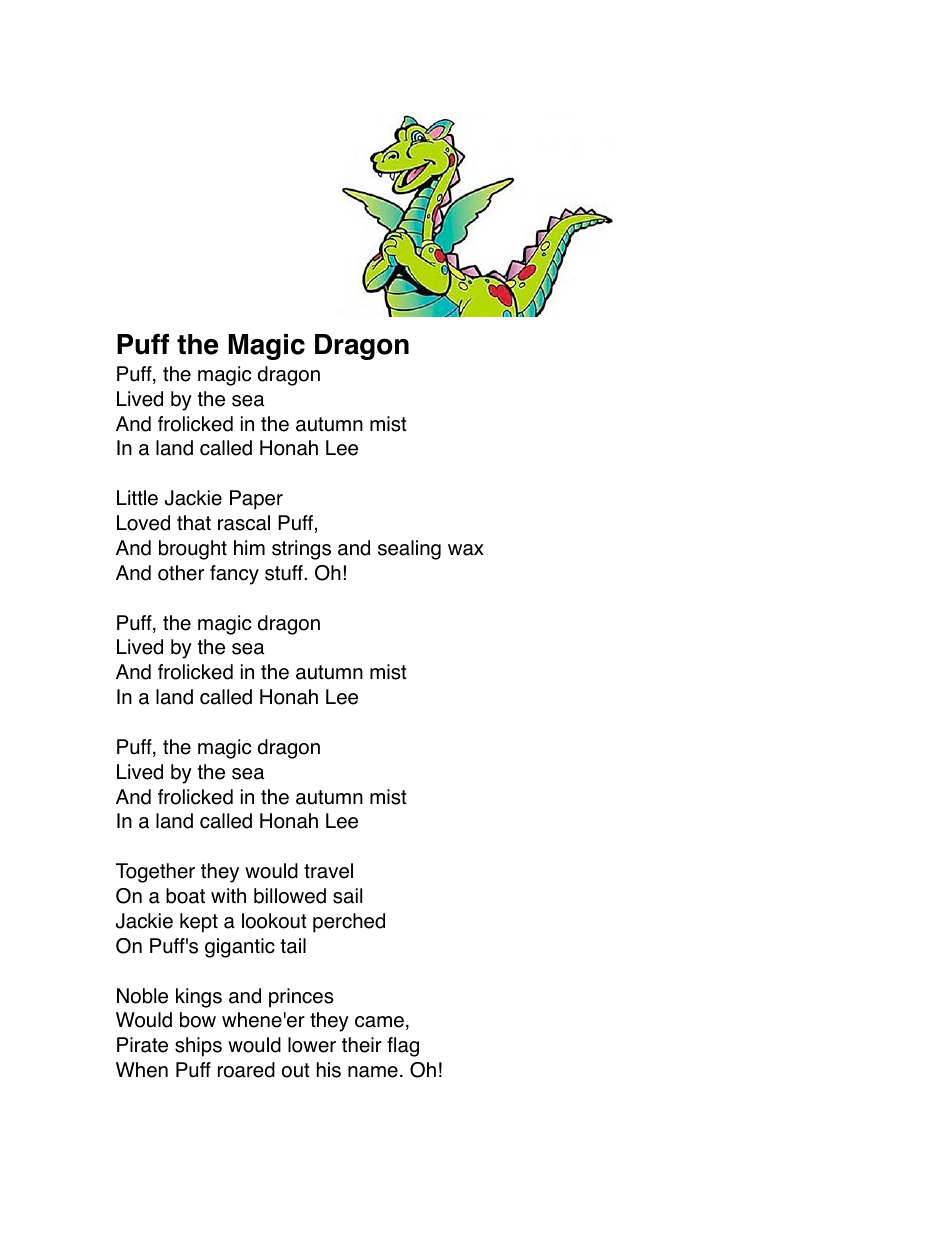  Describe the element at coordinates (194, 523) in the screenshot. I see `that` at that location.
